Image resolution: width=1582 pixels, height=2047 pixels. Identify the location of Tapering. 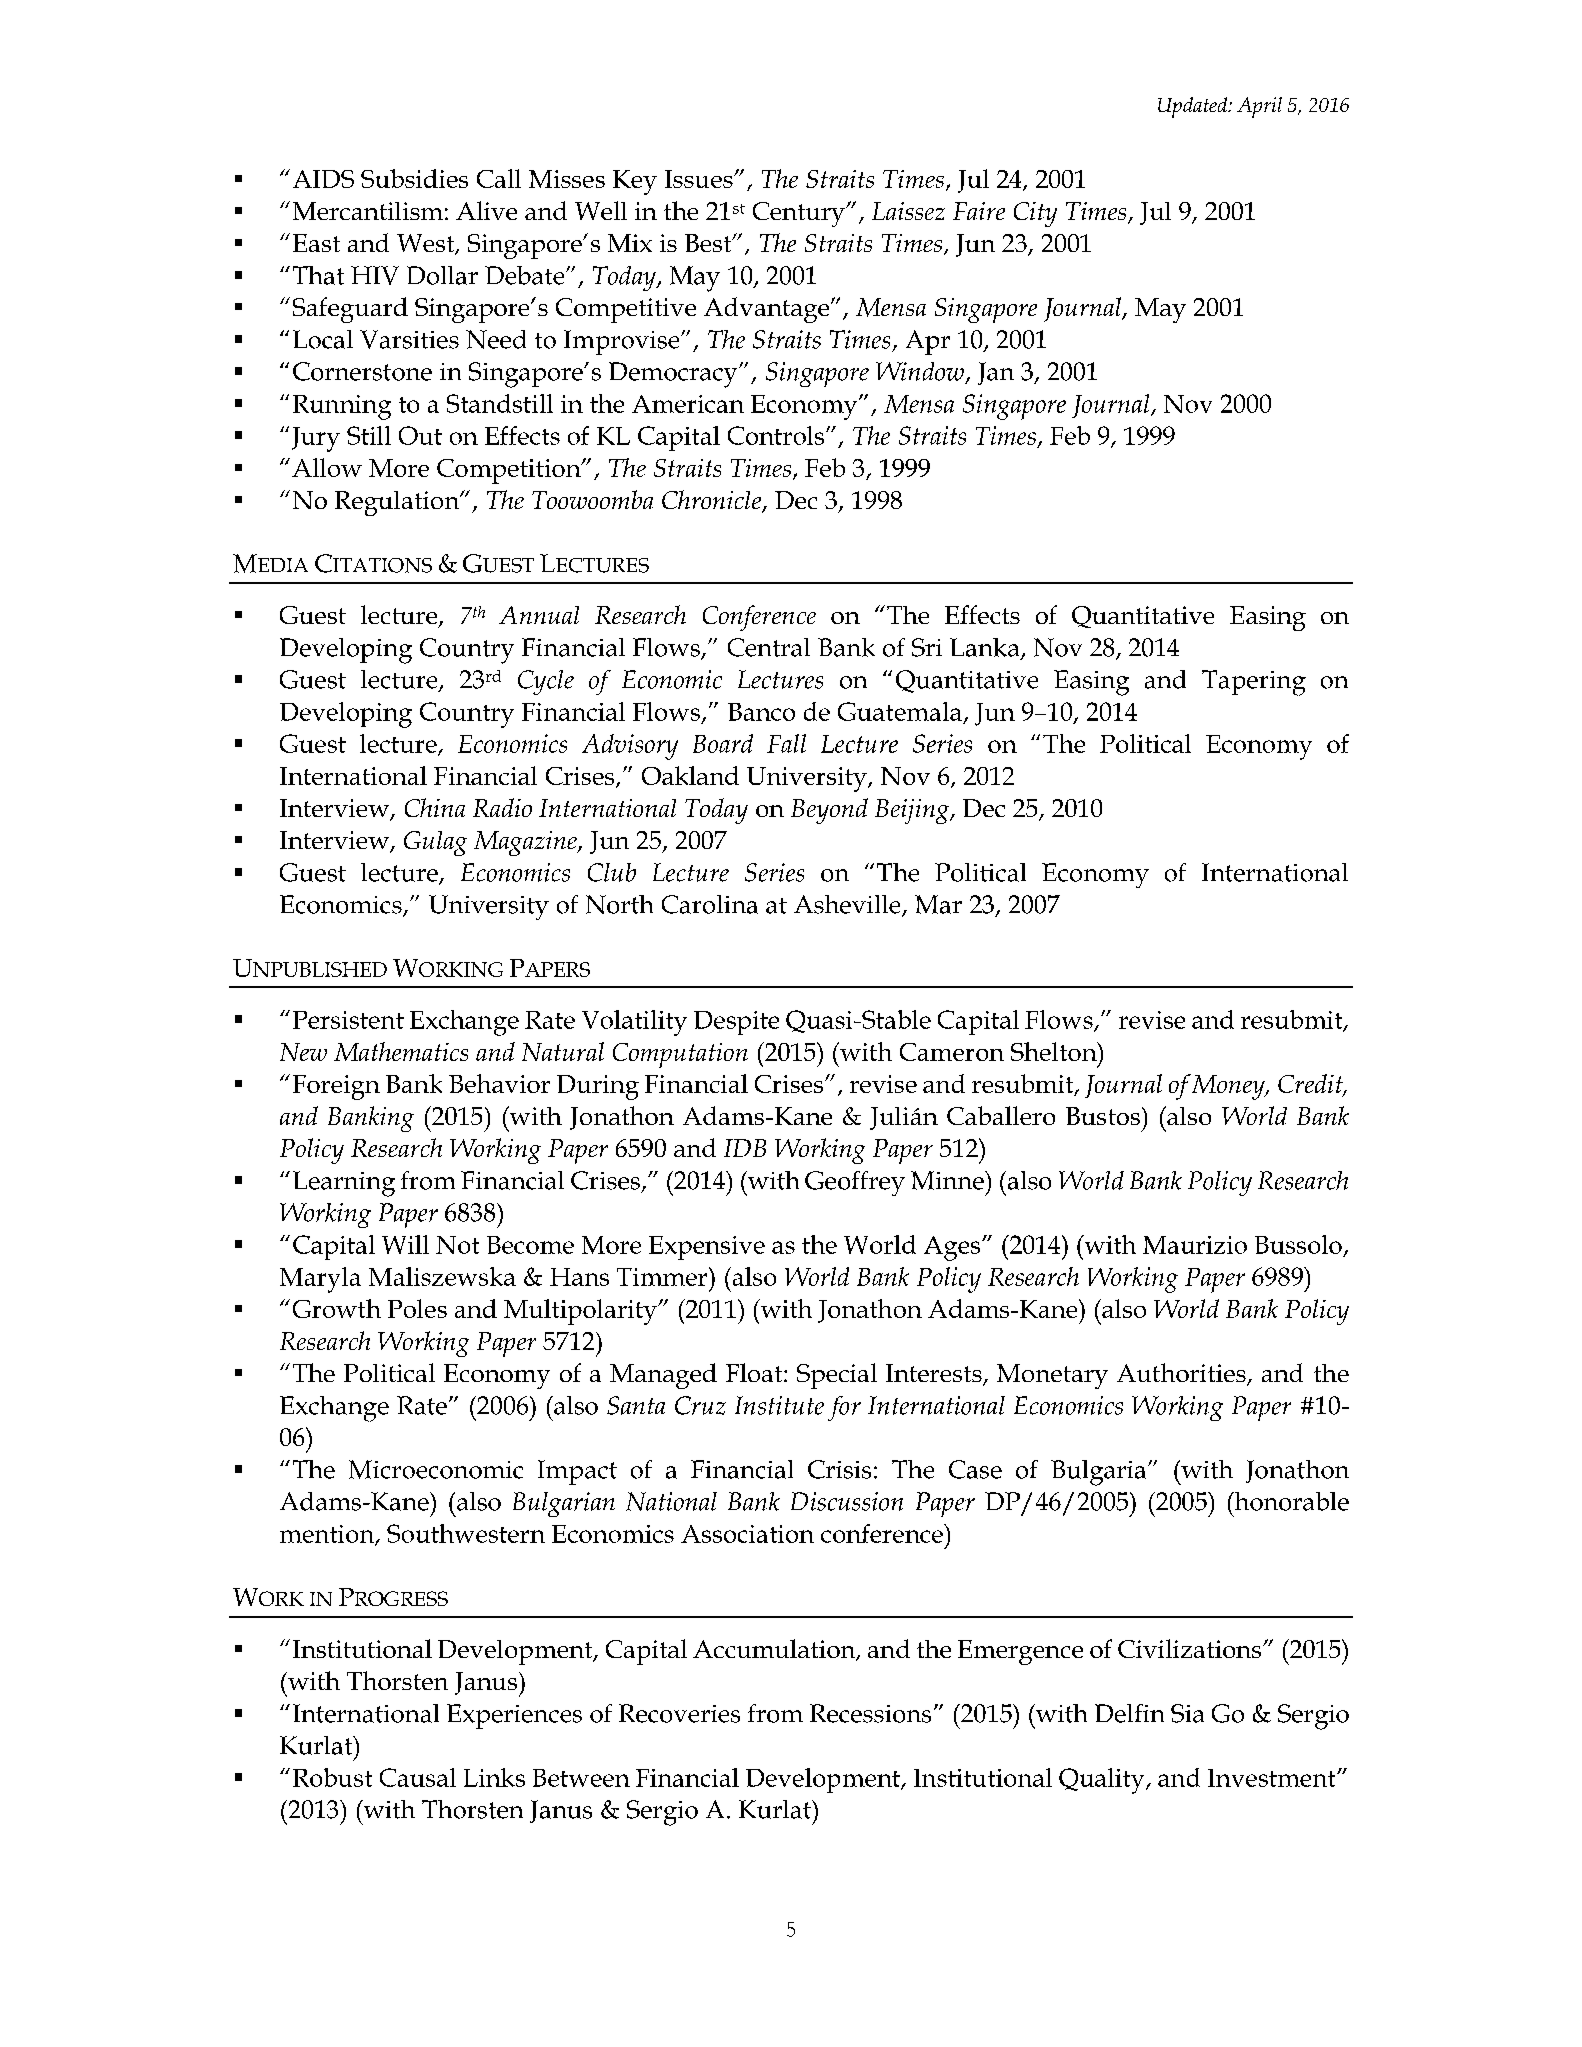
(1254, 683).
